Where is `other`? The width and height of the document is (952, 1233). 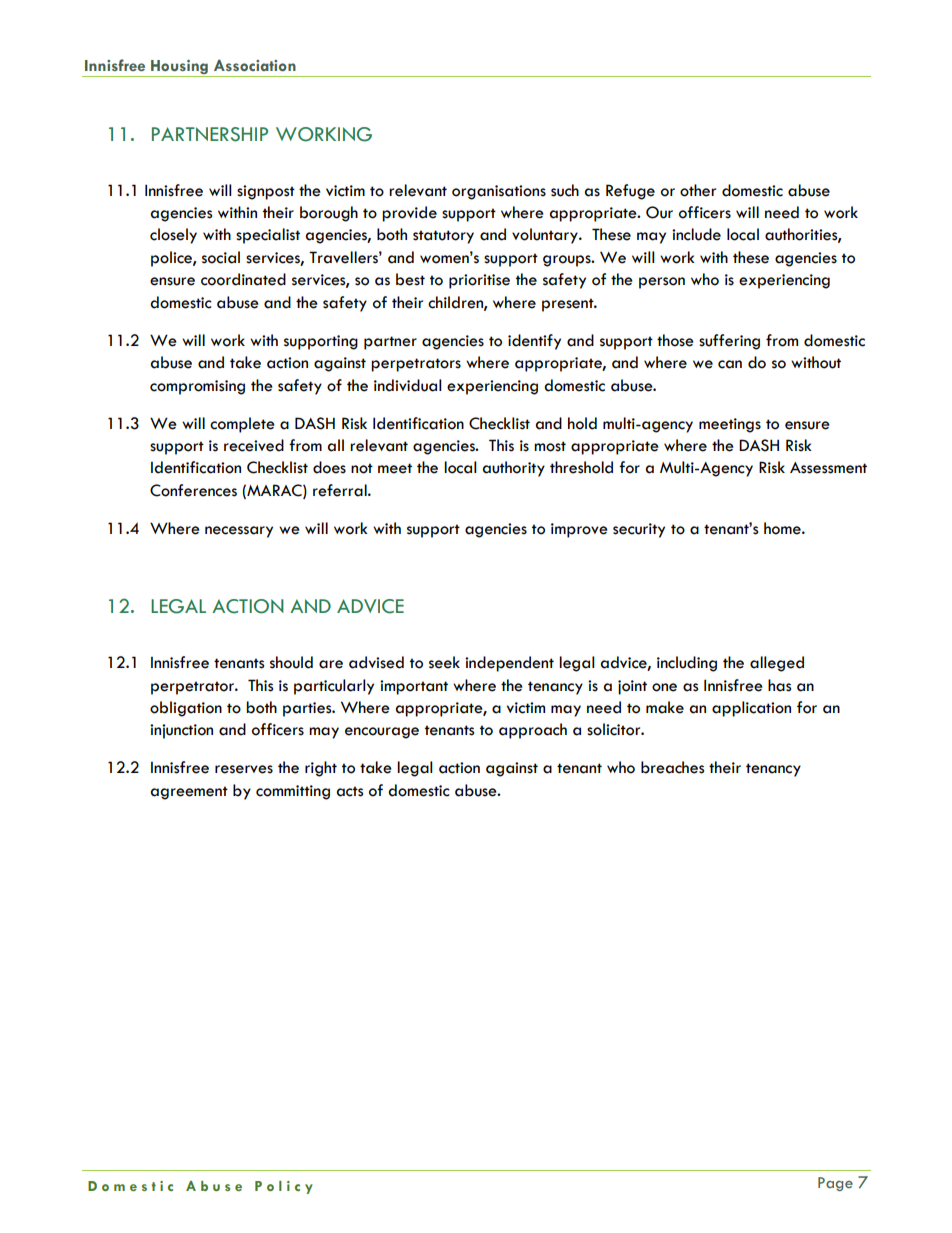
other is located at coordinates (698, 190).
